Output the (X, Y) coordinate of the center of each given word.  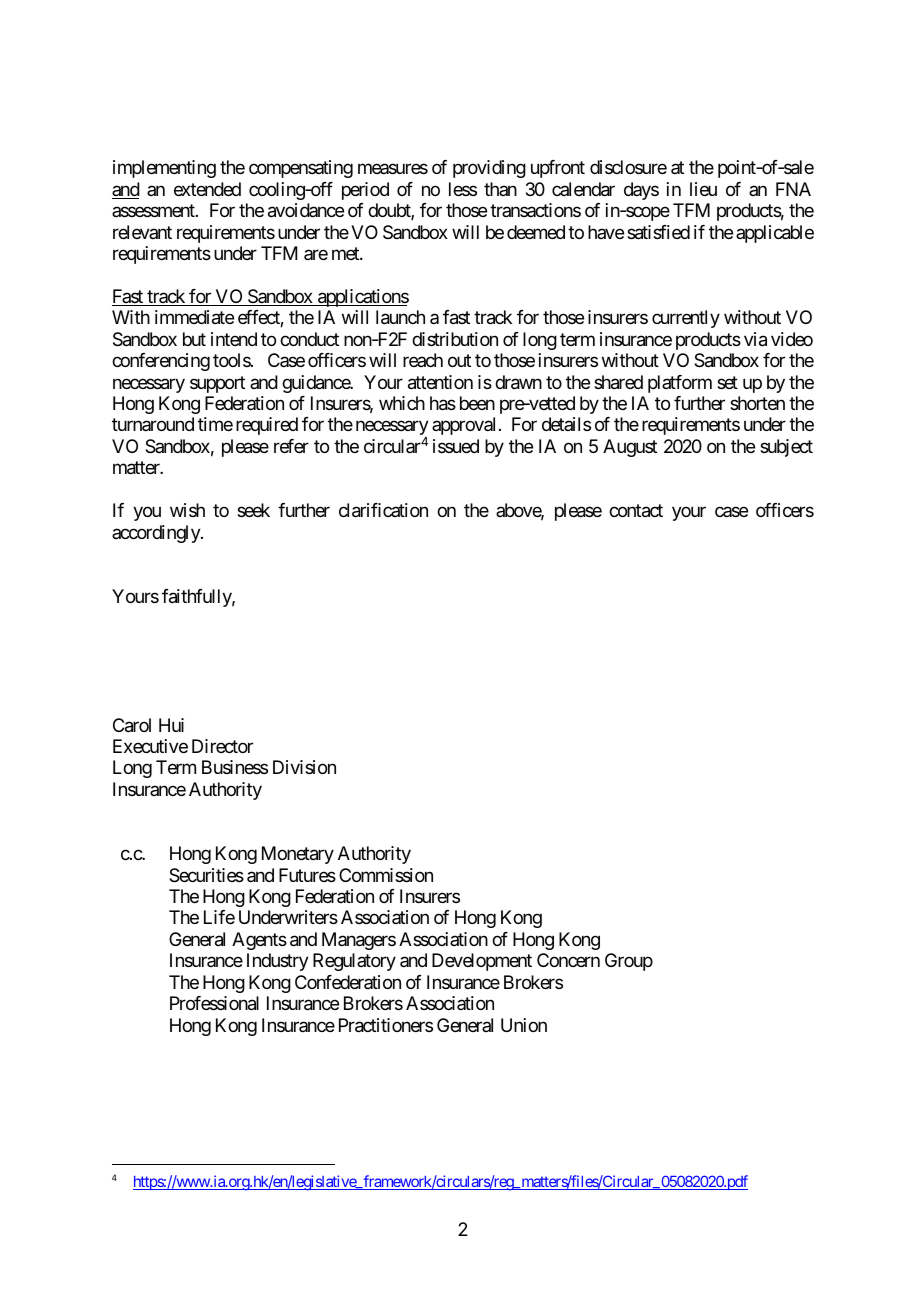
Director (222, 746)
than (500, 189)
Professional (214, 1003)
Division (304, 767)
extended (207, 189)
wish (187, 510)
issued (456, 446)
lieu (703, 189)
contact (636, 511)
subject (786, 448)
